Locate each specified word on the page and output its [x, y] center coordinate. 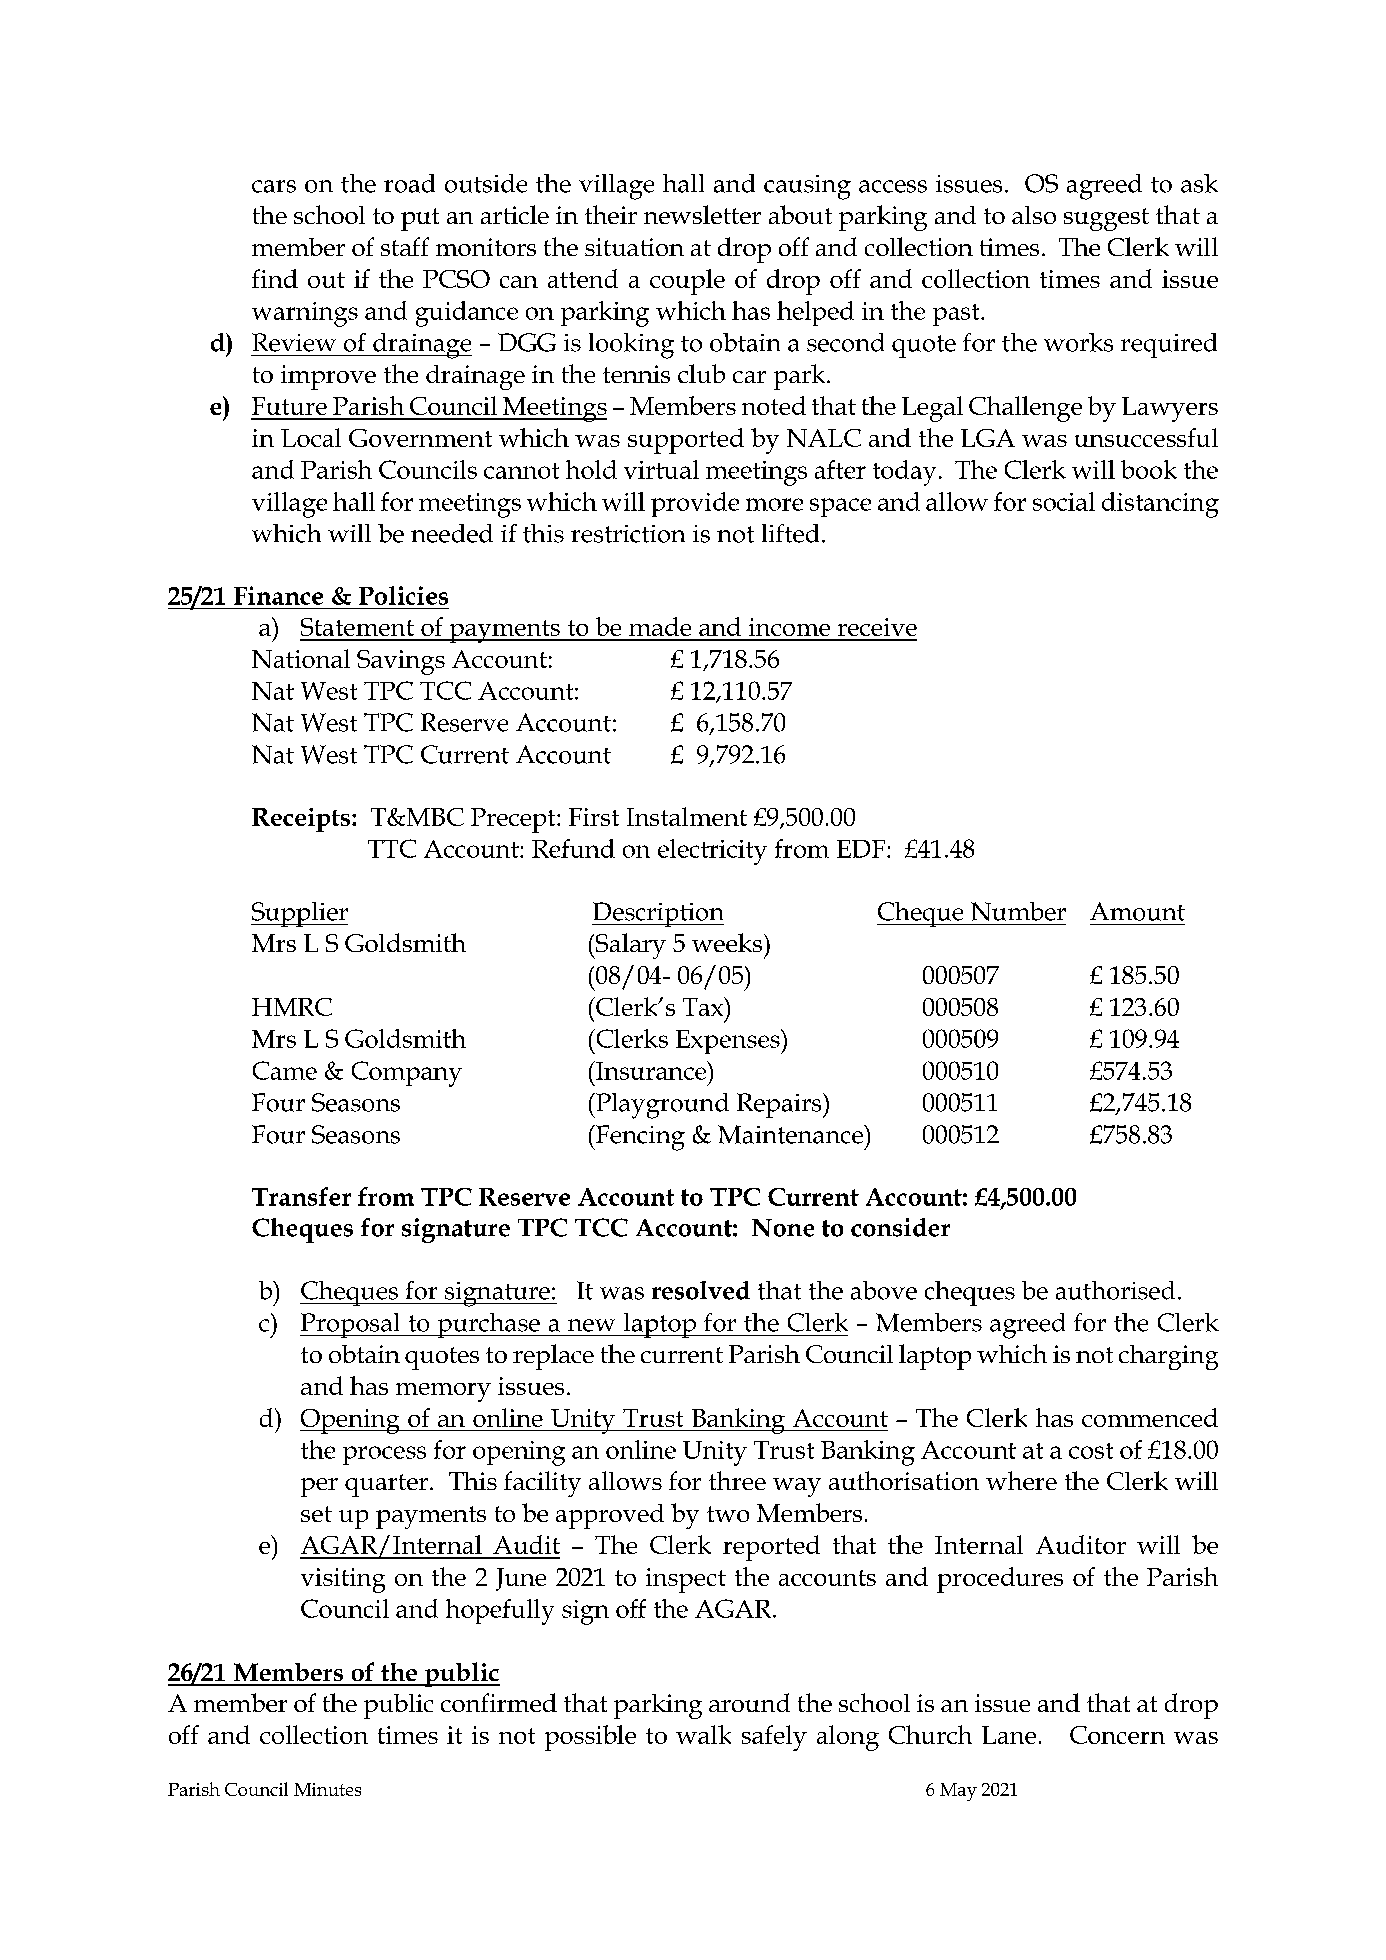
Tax [704, 1006]
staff [405, 246]
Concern [1117, 1735]
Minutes [327, 1789]
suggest [1106, 219]
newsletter [702, 214]
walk [703, 1734]
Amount [1137, 911]
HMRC [292, 1007]
